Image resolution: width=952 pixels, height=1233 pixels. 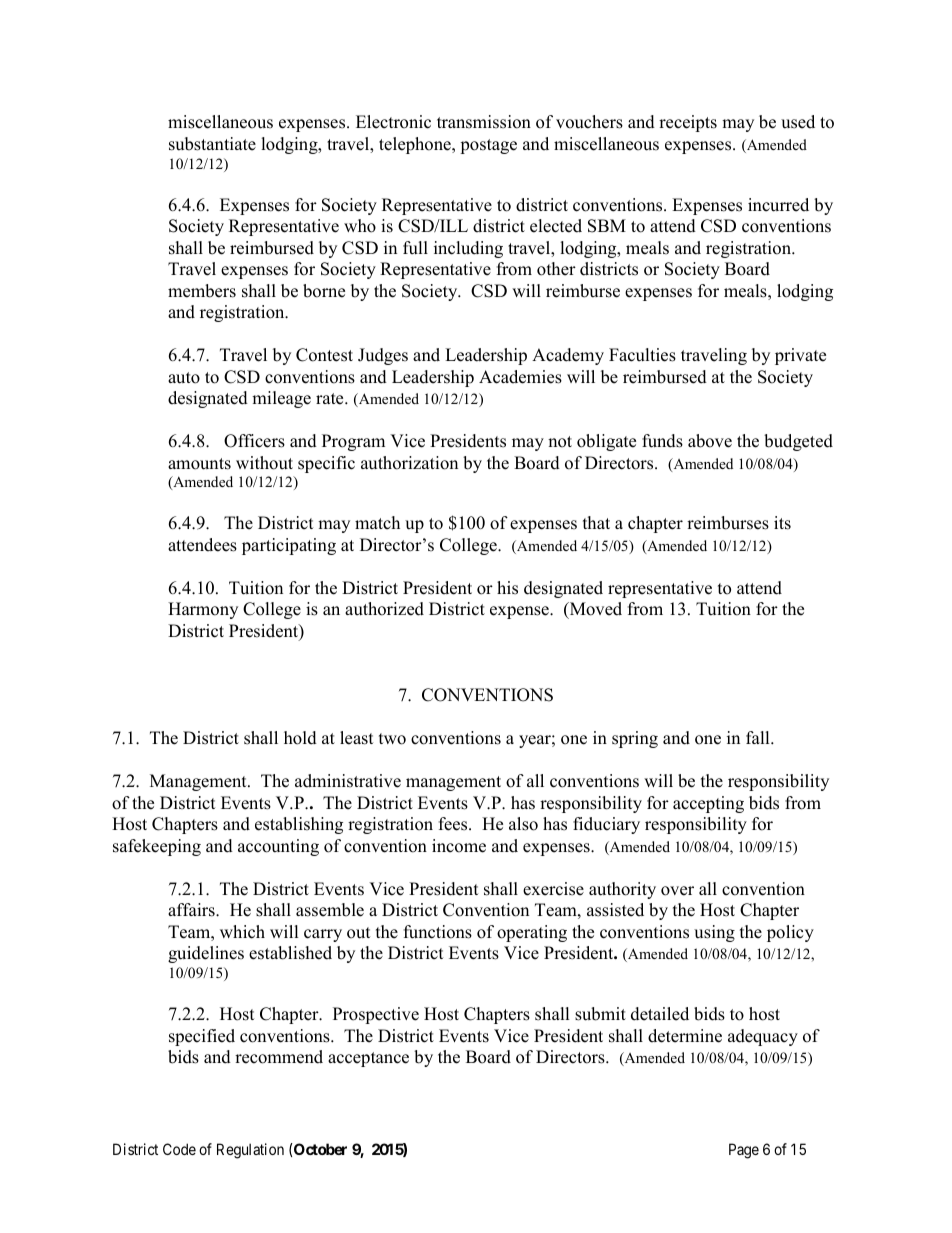 What do you see at coordinates (203, 610) in the page?
I see `Harmony` at bounding box center [203, 610].
